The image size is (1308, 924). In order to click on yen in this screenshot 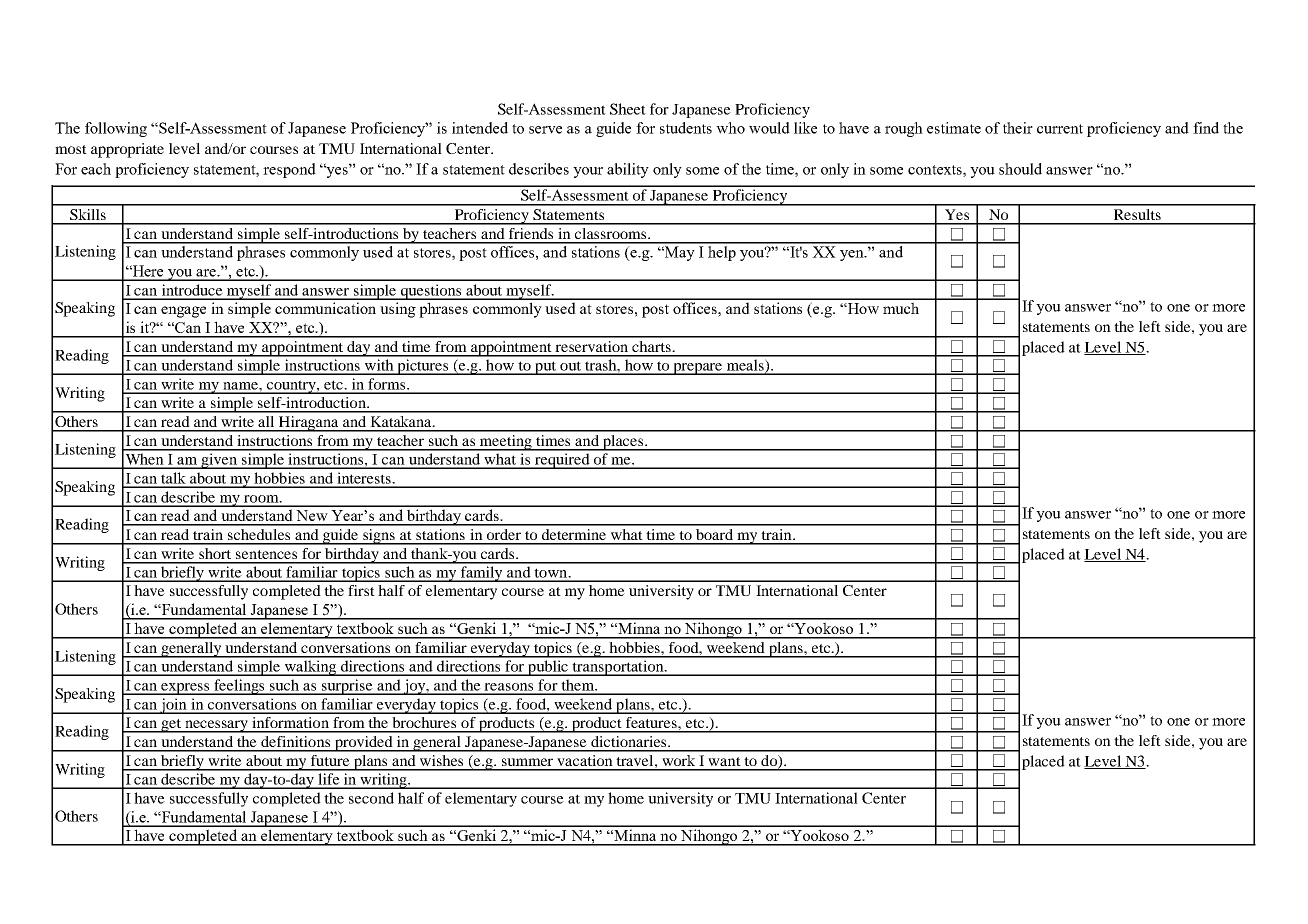, I will do `click(853, 255)`.
